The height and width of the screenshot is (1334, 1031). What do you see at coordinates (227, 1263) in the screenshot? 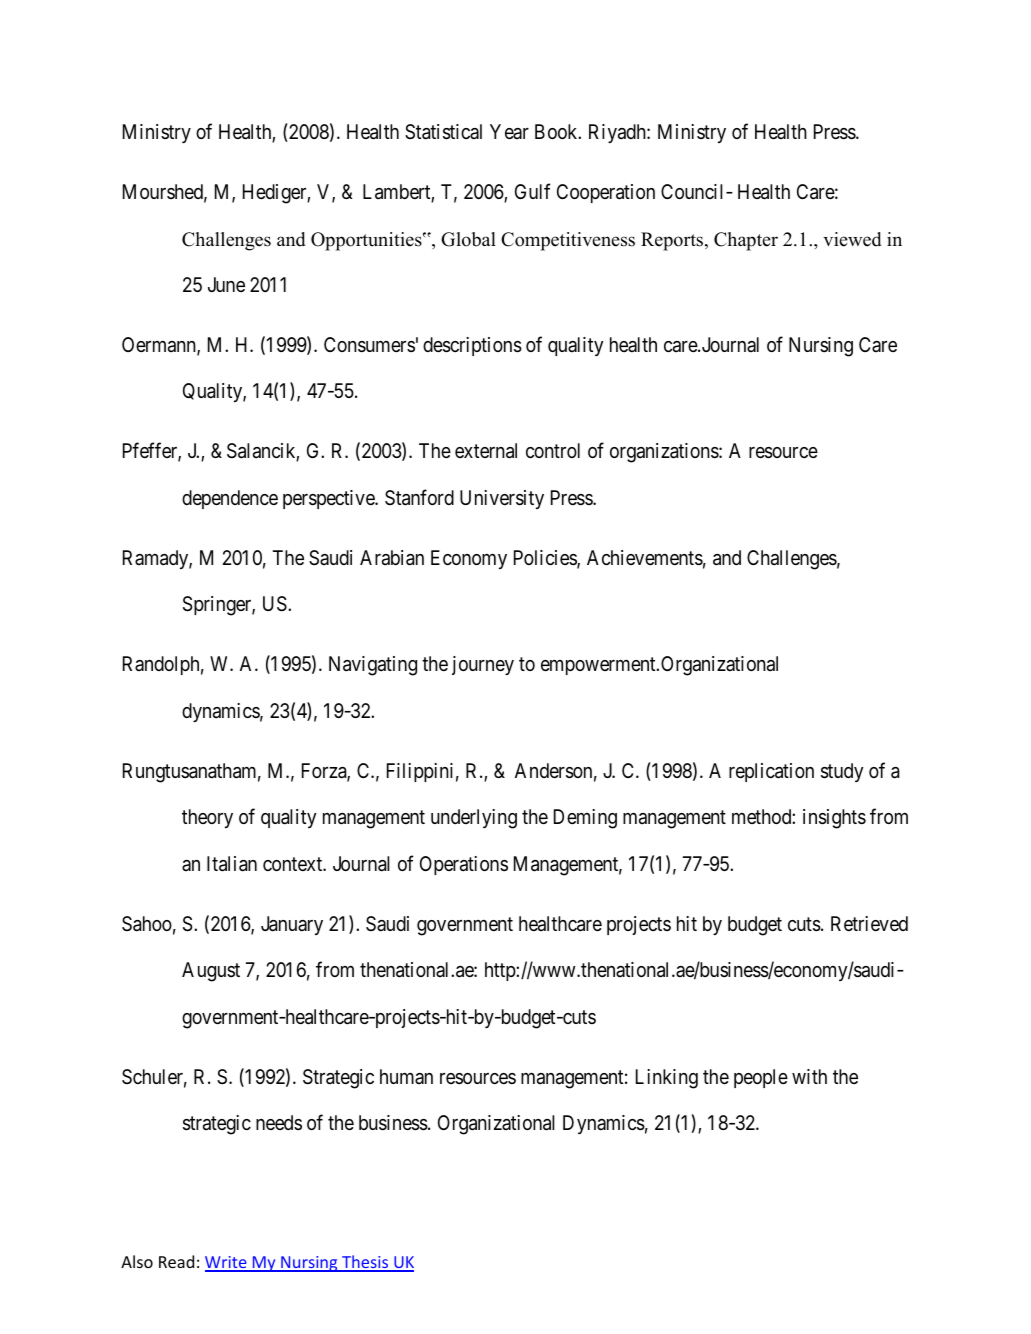
I see `Write` at bounding box center [227, 1263].
